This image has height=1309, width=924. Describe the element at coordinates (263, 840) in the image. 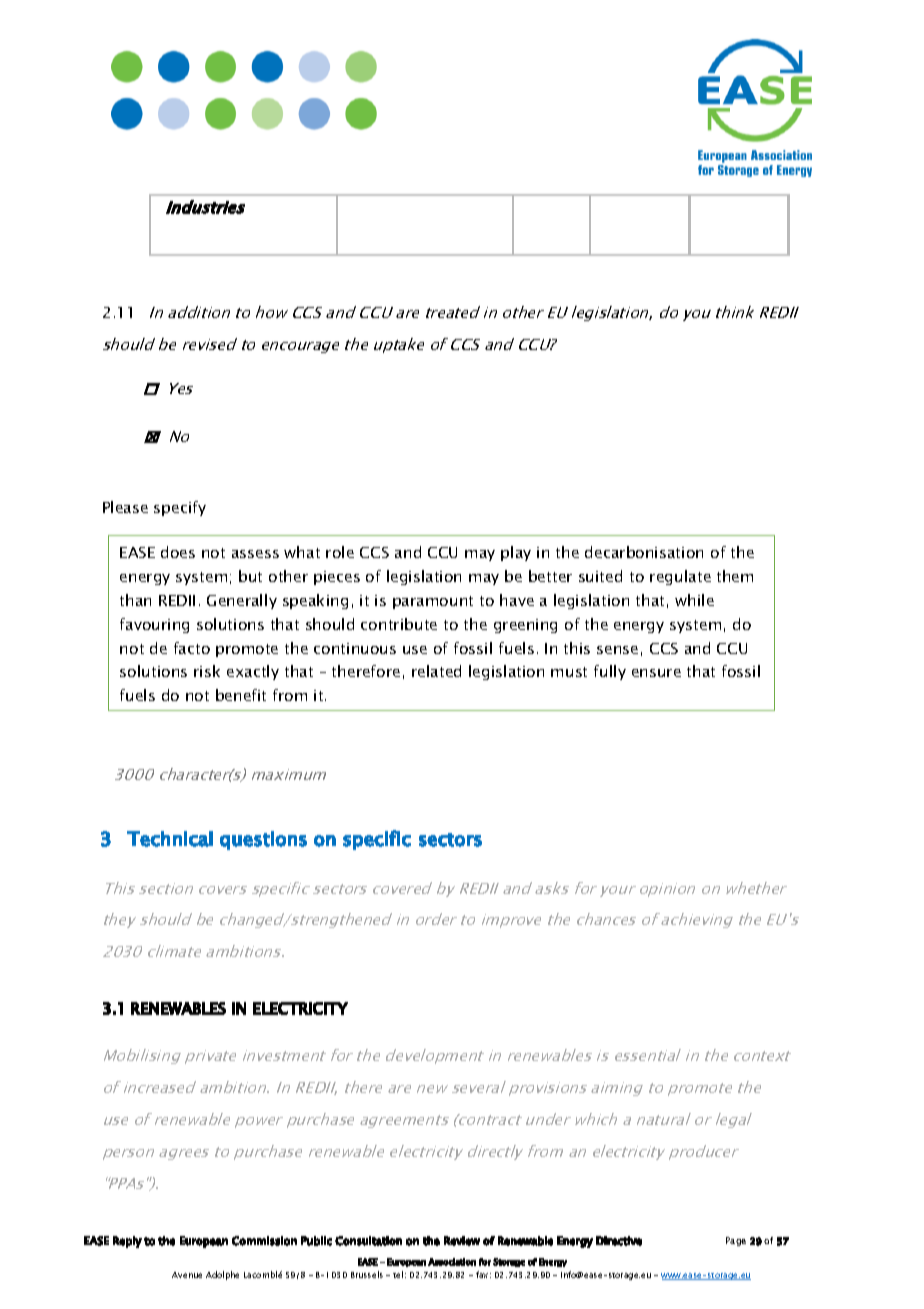

I see `questions` at that location.
